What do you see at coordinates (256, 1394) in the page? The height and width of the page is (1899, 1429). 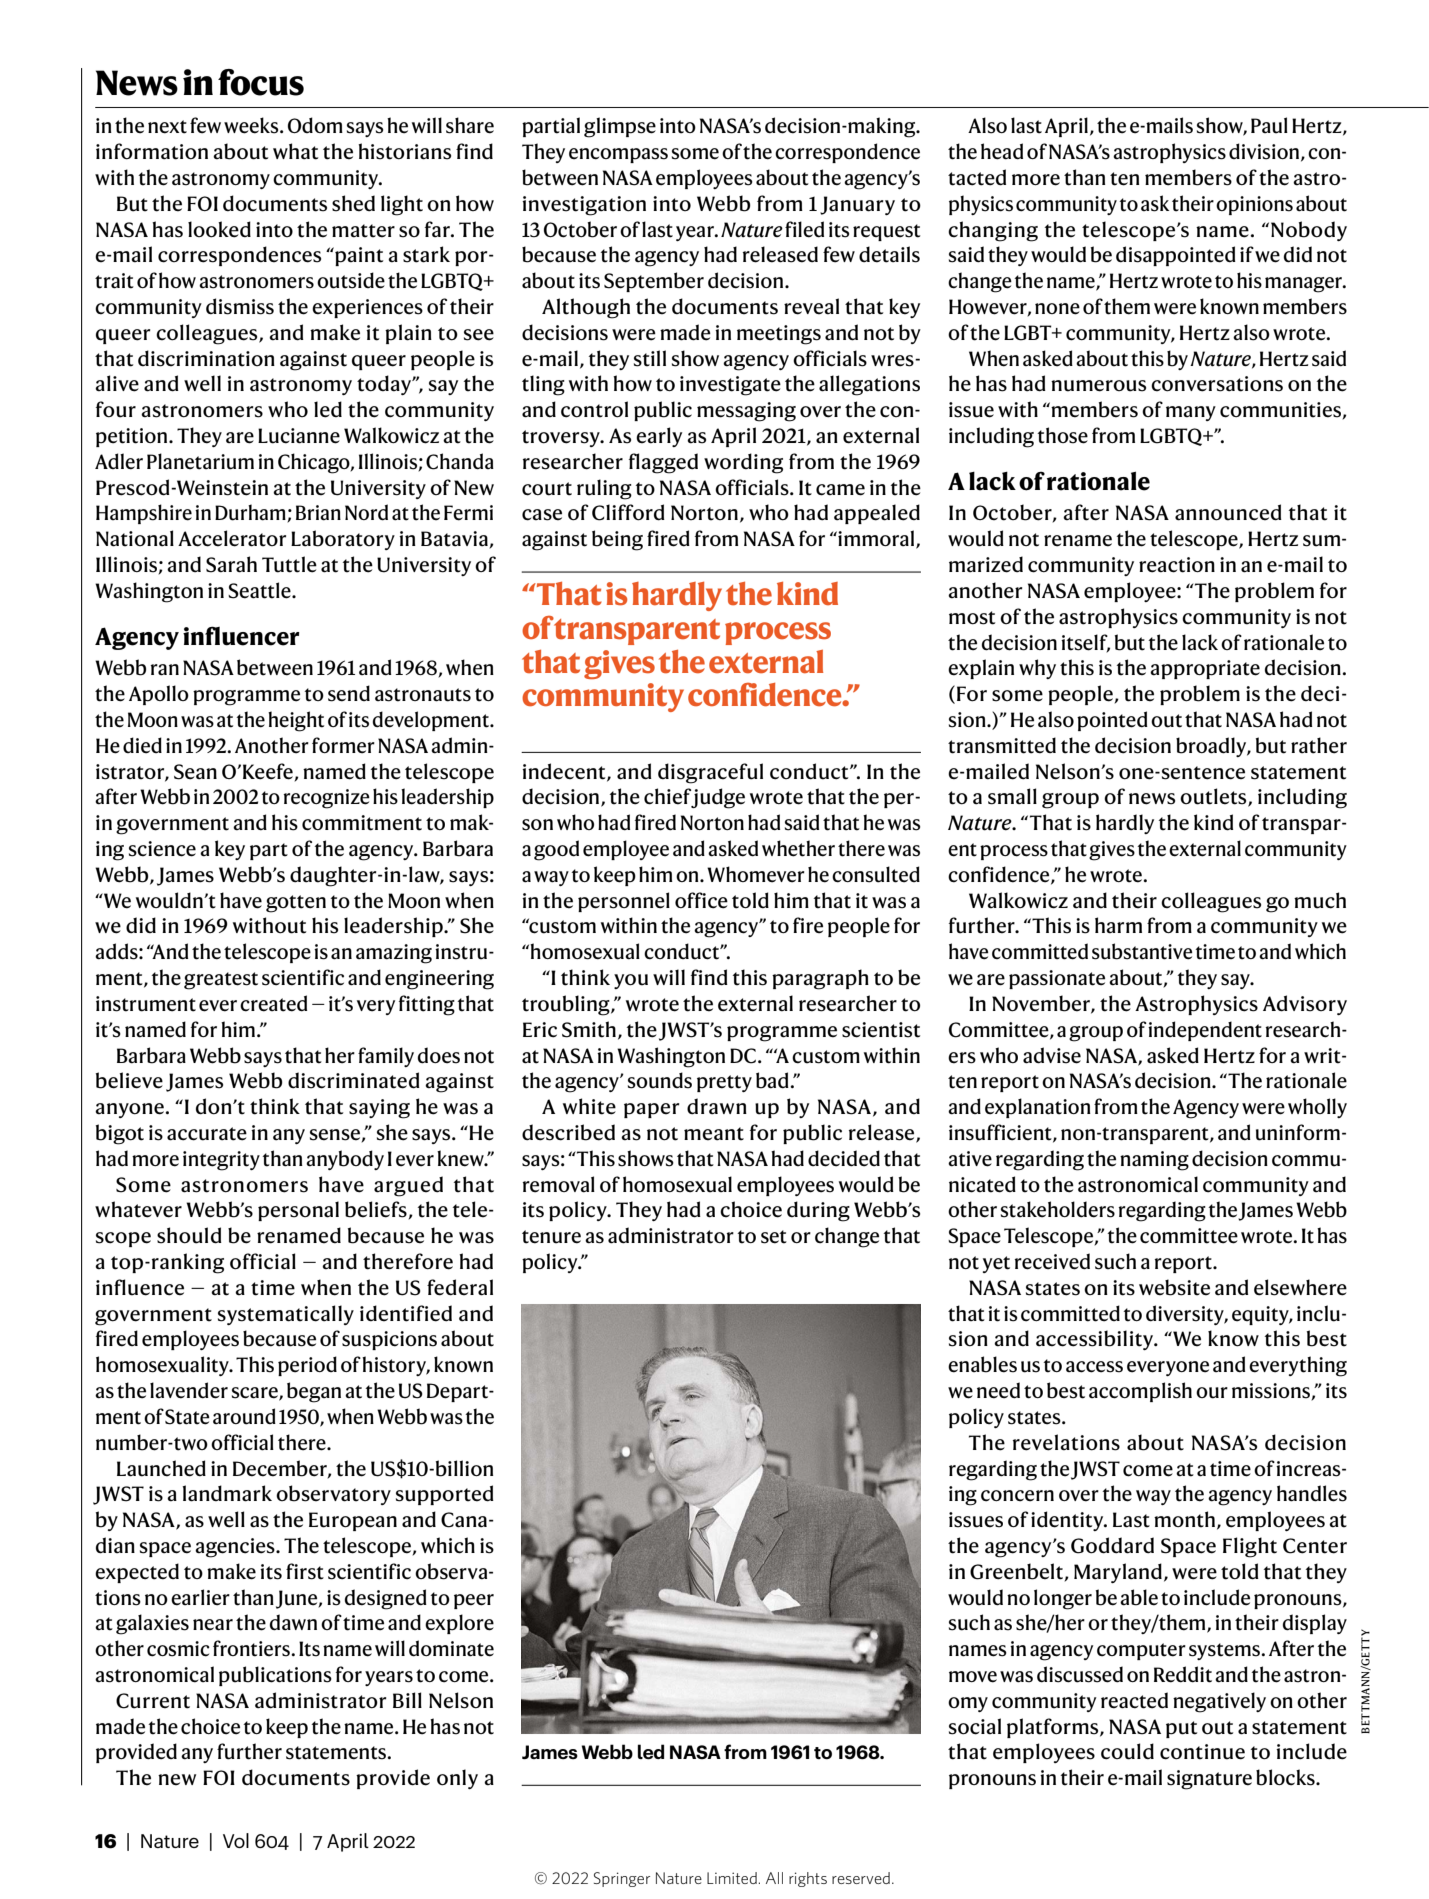 I see `scare` at bounding box center [256, 1394].
